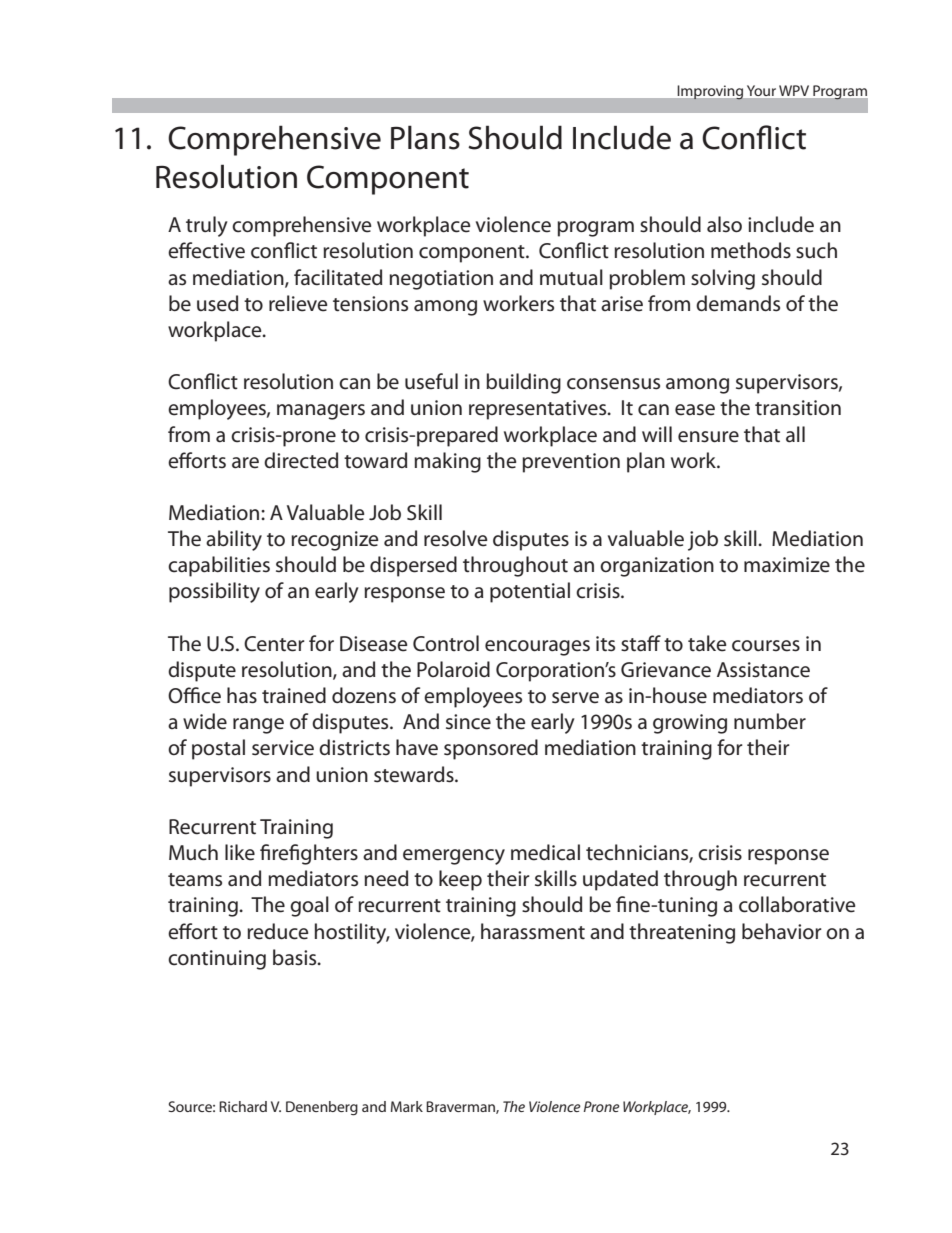 The width and height of the screenshot is (952, 1233). What do you see at coordinates (571, 277) in the screenshot?
I see `mutual` at bounding box center [571, 277].
